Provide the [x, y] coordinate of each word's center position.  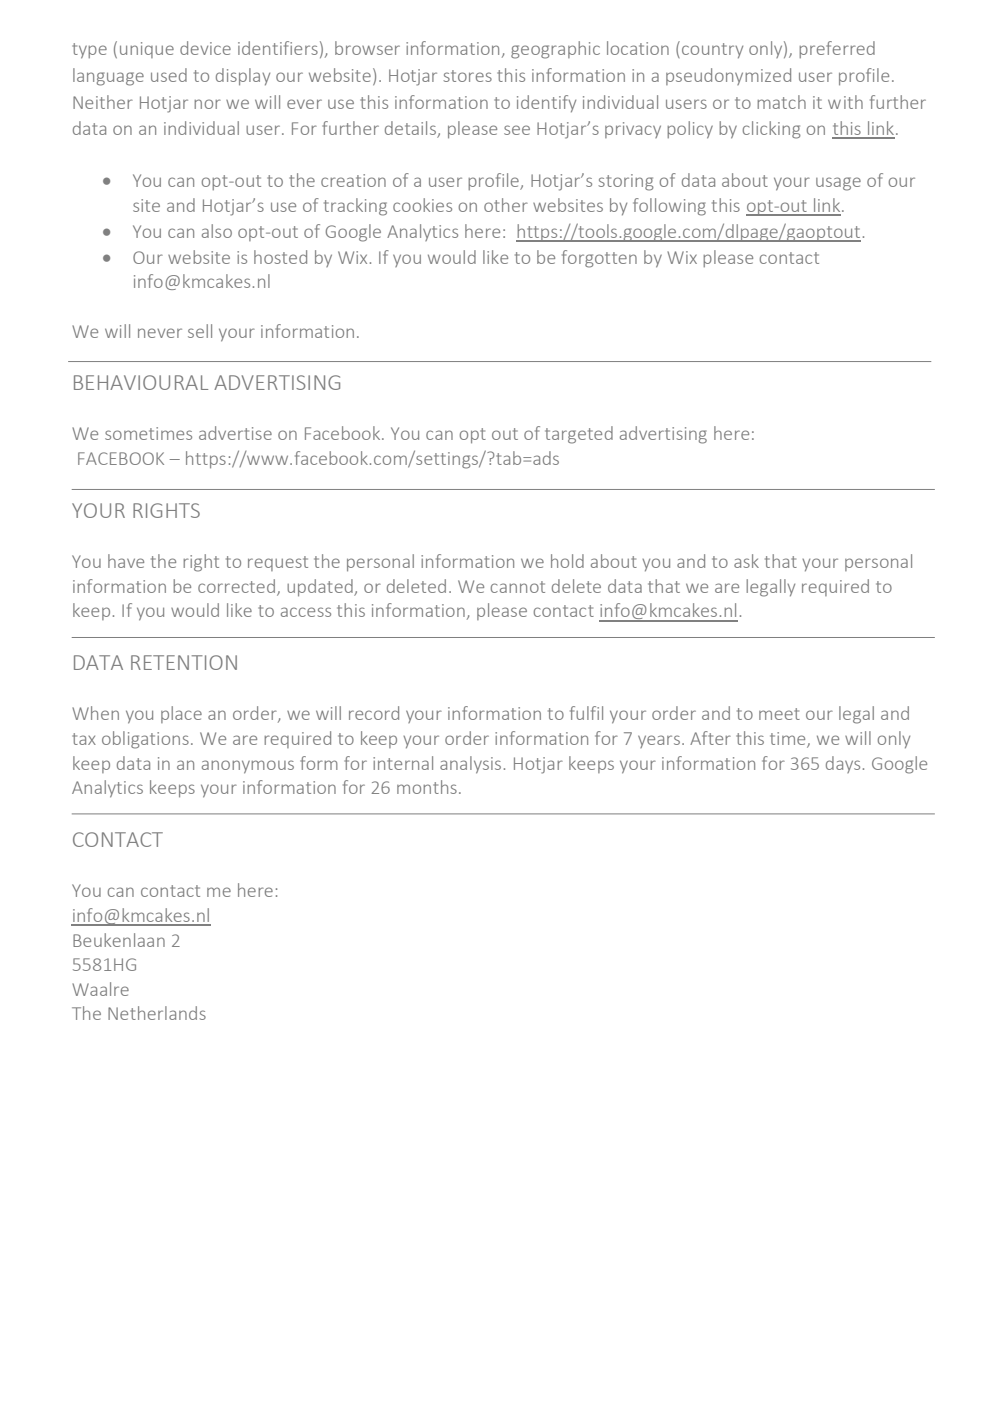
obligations [145, 740]
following [669, 207]
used [169, 75]
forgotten [599, 259]
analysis [470, 765]
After [710, 738]
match [781, 102]
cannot [518, 587]
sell [200, 331]
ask [746, 561]
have [126, 561]
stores [467, 76]
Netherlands [157, 1013]
